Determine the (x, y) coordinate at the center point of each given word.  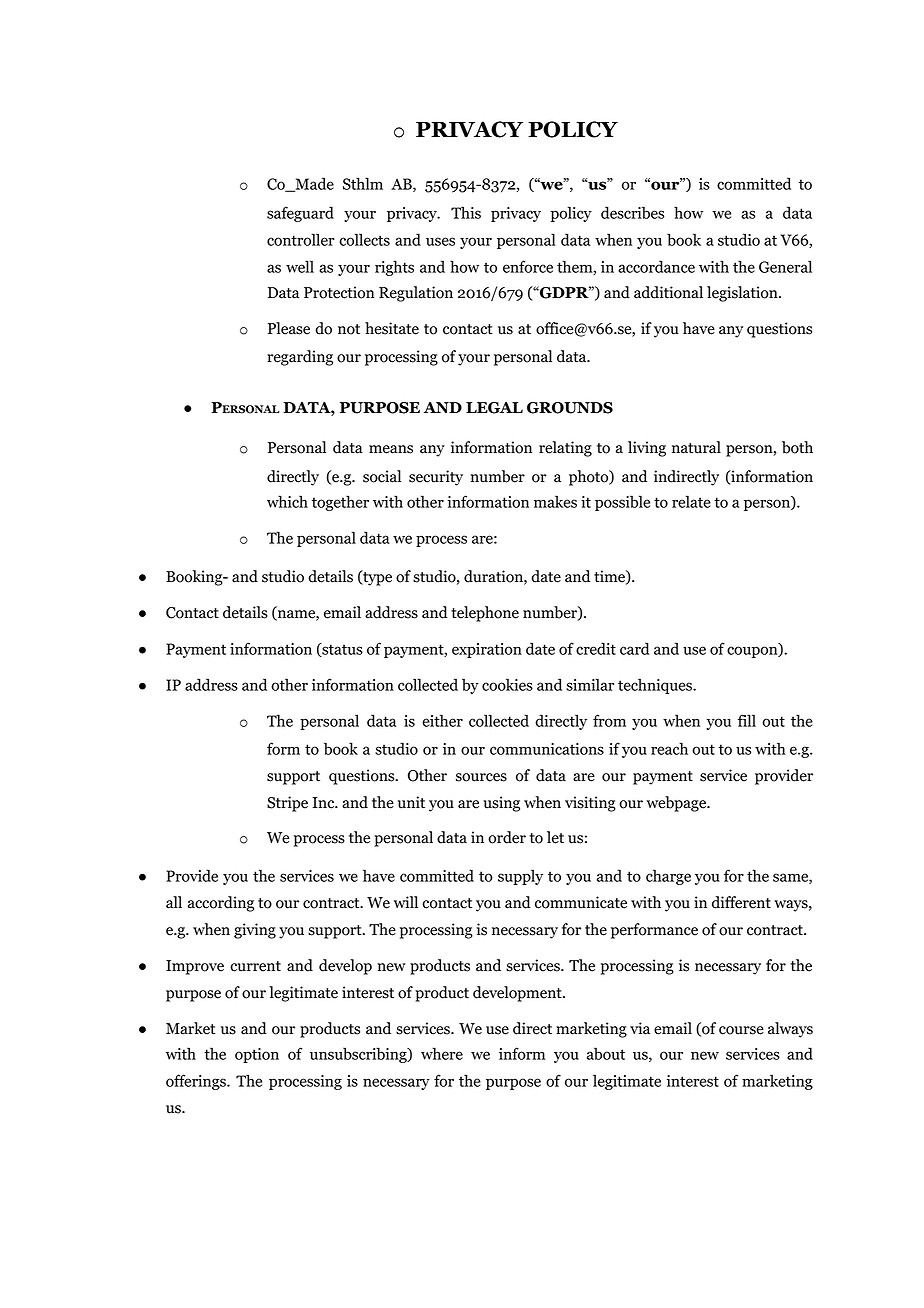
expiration (487, 650)
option (257, 1055)
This (466, 212)
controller (300, 239)
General (785, 266)
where (442, 1053)
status (341, 650)
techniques (656, 686)
